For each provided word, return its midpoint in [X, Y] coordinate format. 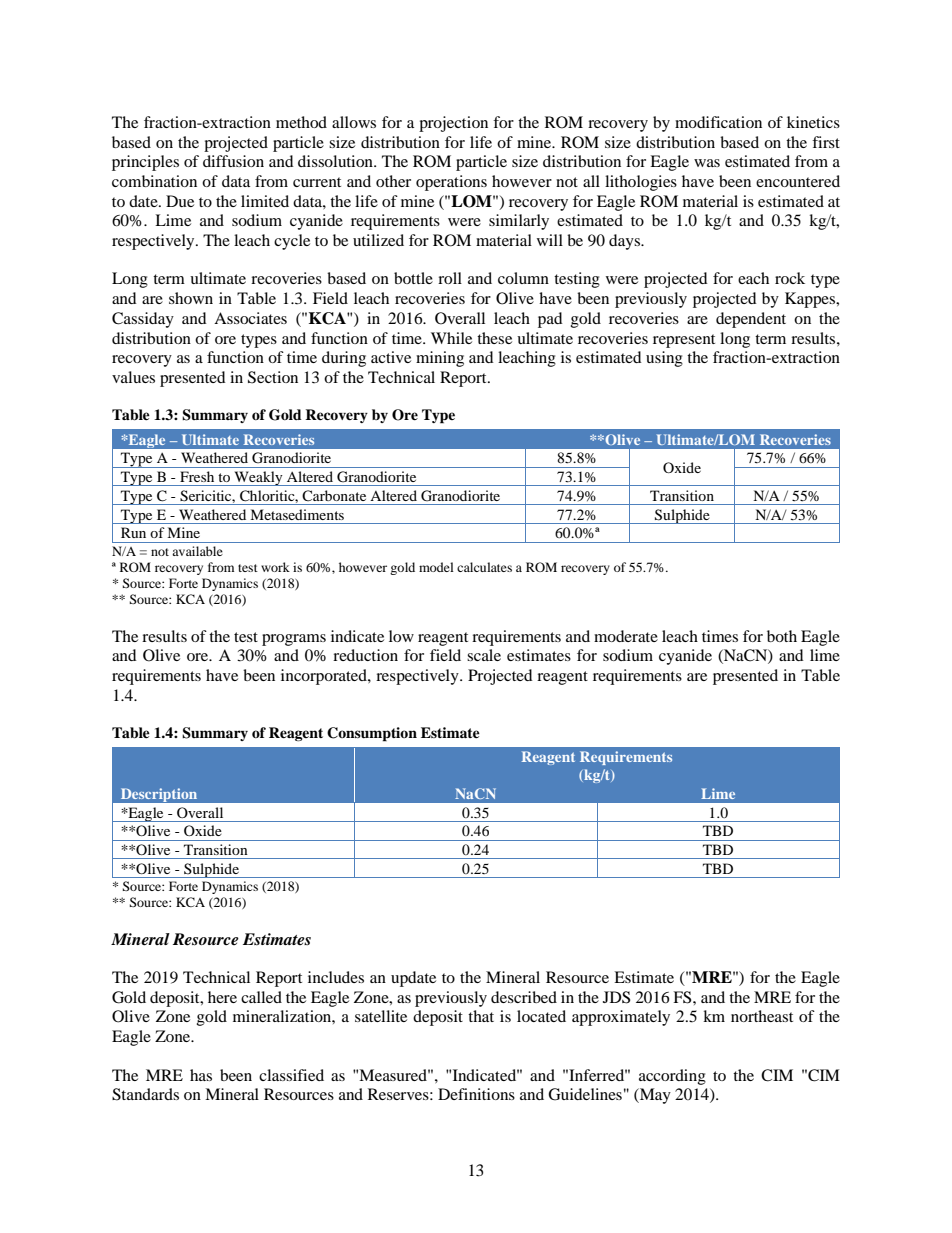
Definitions [476, 1094]
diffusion [233, 161]
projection [453, 124]
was [707, 163]
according [672, 1077]
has [201, 1075]
